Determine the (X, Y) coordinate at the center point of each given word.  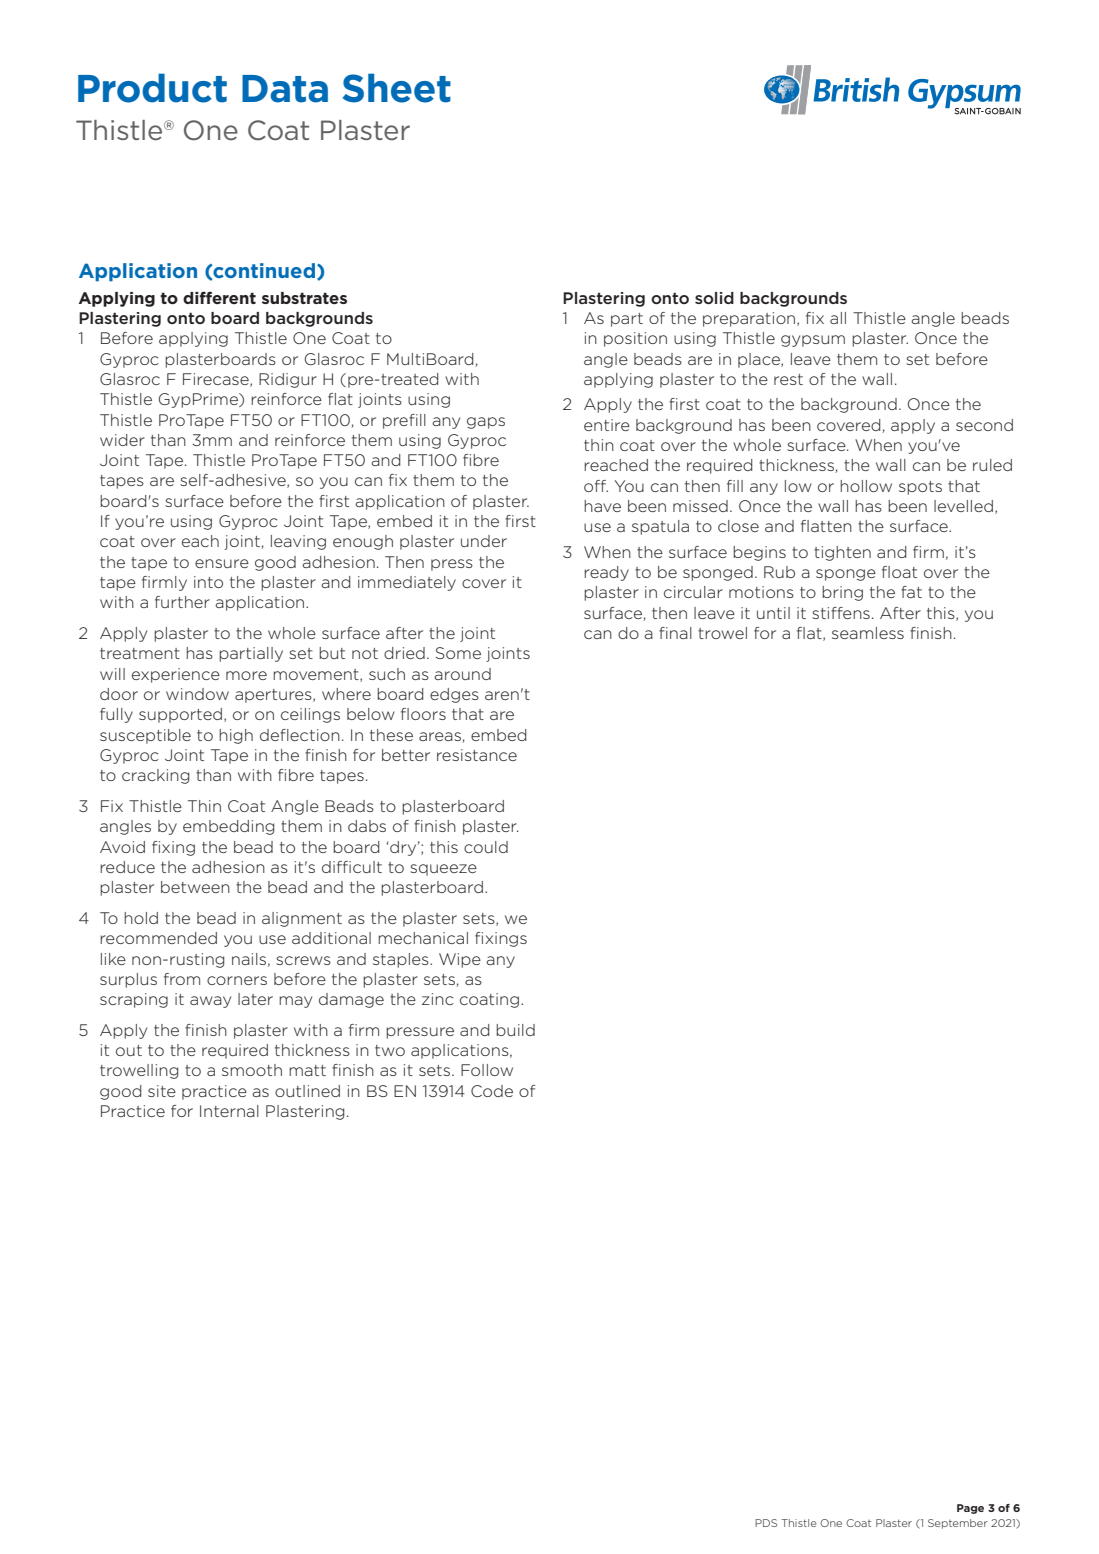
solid (714, 298)
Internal (229, 1111)
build (515, 1030)
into (208, 582)
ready (606, 573)
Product (152, 88)
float (899, 572)
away (210, 1002)
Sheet (397, 88)
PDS (766, 1523)
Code (492, 1091)
